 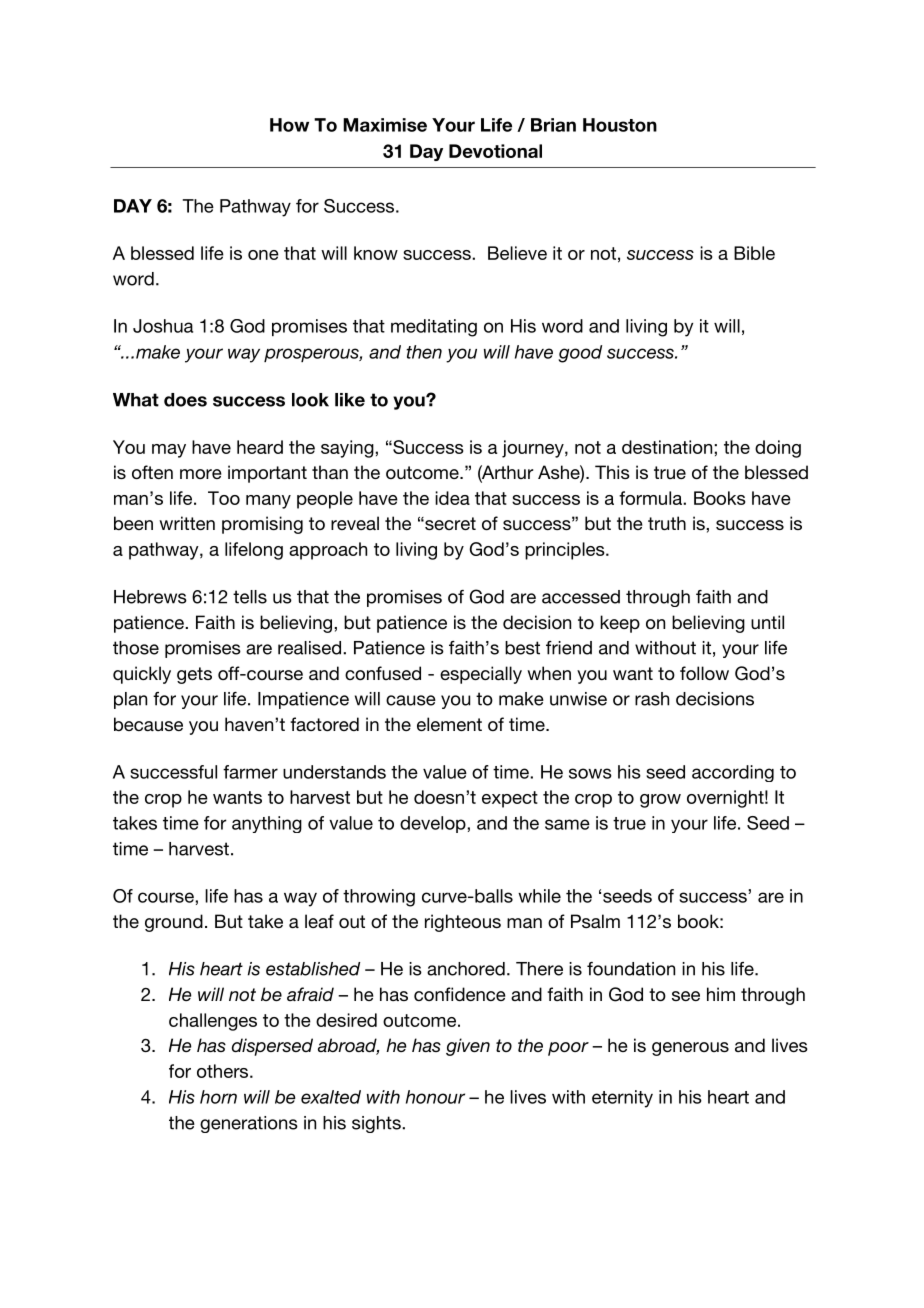 What do you see at coordinates (495, 151) in the screenshot?
I see `Devotional` at bounding box center [495, 151].
